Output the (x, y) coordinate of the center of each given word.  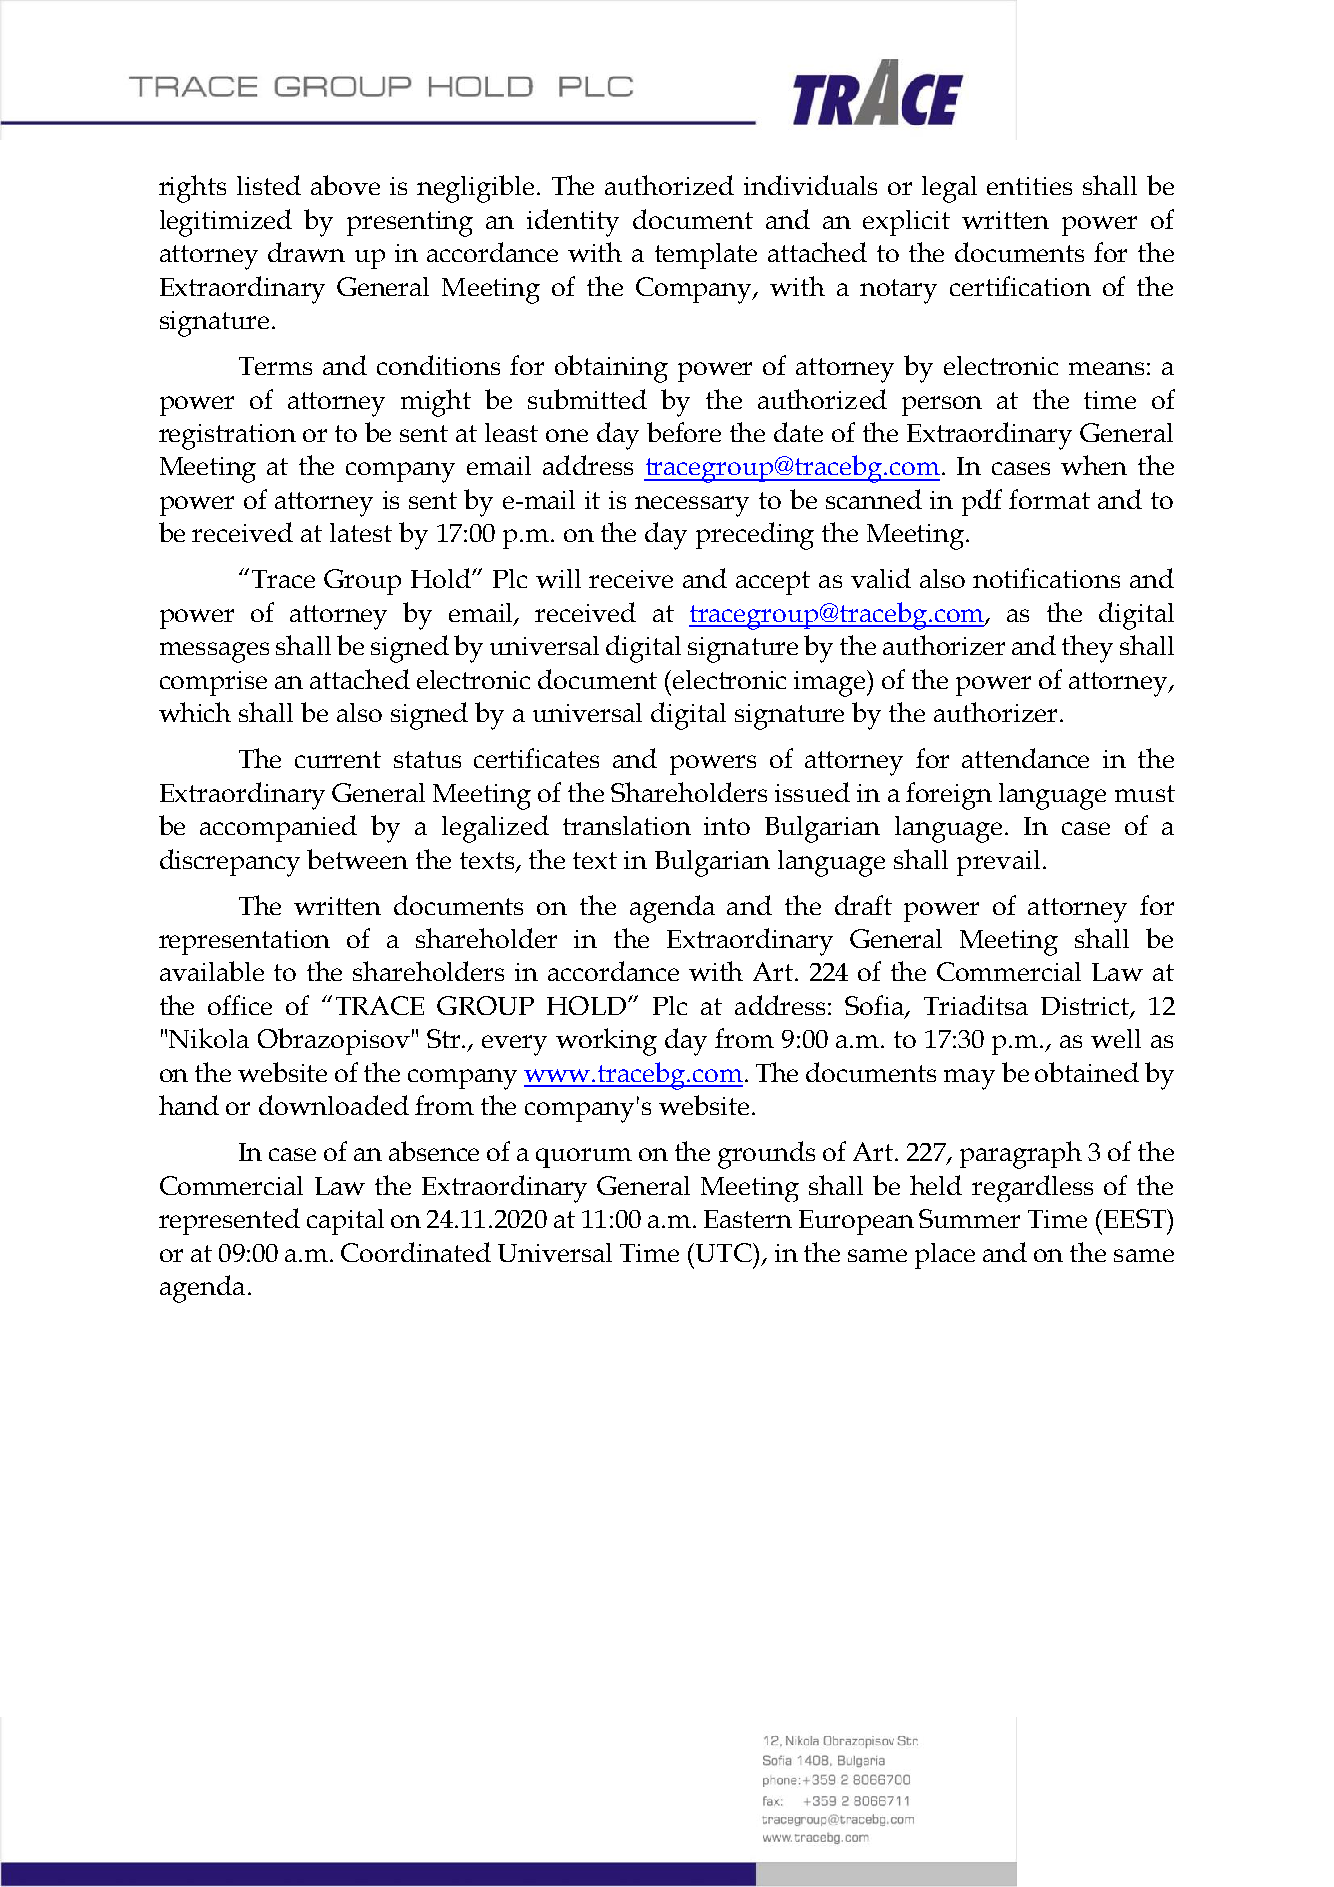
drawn (306, 252)
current (338, 759)
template (706, 256)
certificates (536, 758)
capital (345, 1222)
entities (1029, 186)
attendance (1025, 758)
